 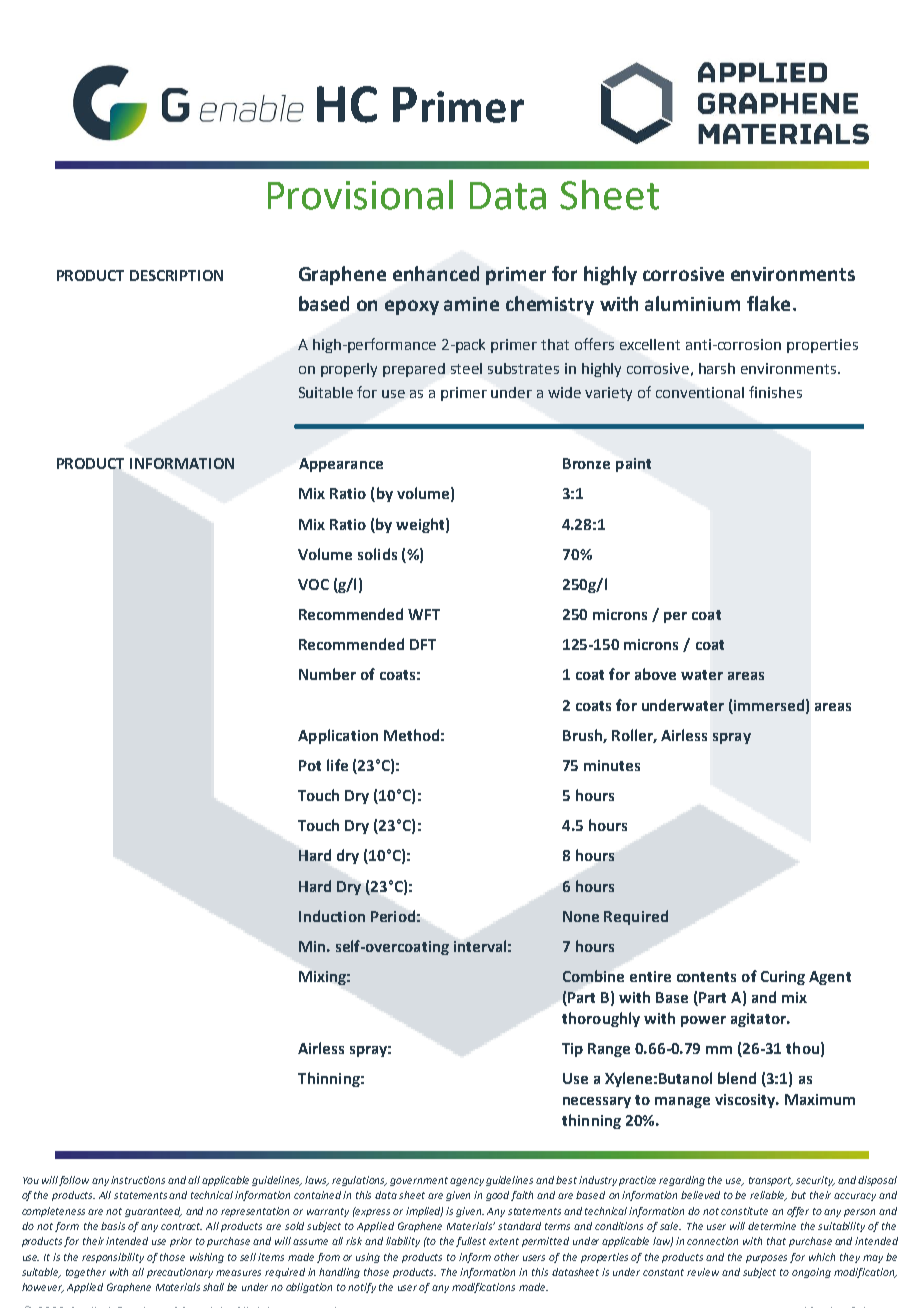 What do you see at coordinates (768, 303) in the document?
I see `flake` at bounding box center [768, 303].
